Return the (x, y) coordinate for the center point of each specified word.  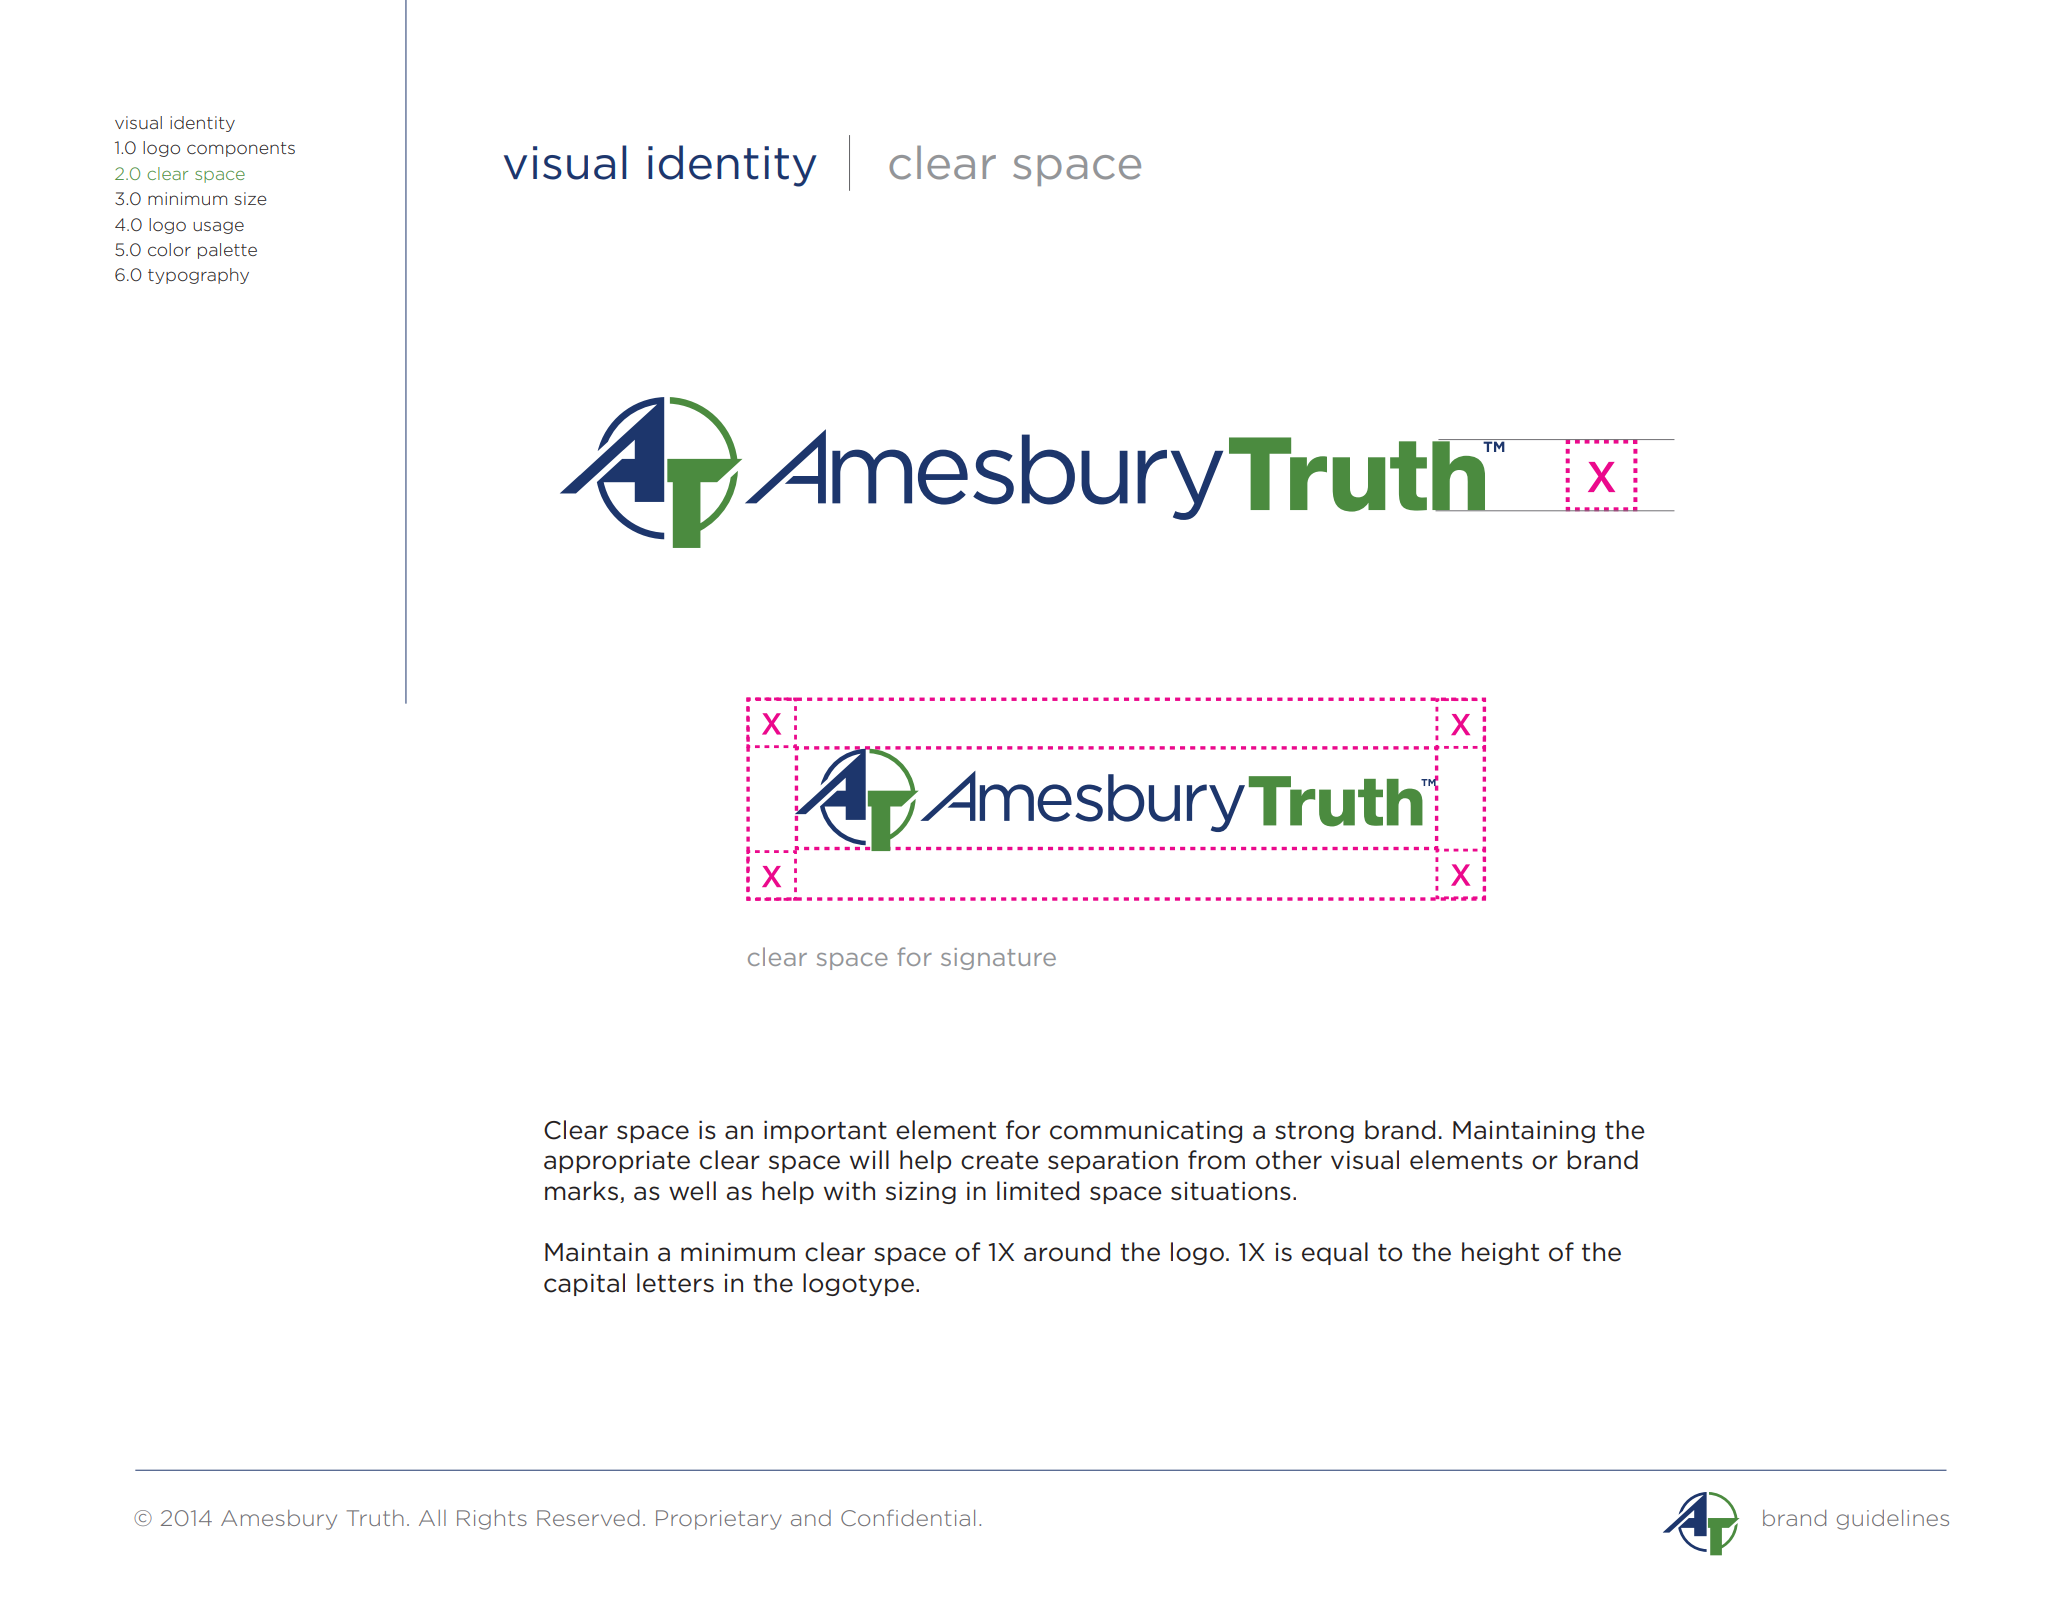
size (250, 198)
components (241, 149)
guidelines (1893, 1520)
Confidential (908, 1517)
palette (227, 251)
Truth (375, 1518)
